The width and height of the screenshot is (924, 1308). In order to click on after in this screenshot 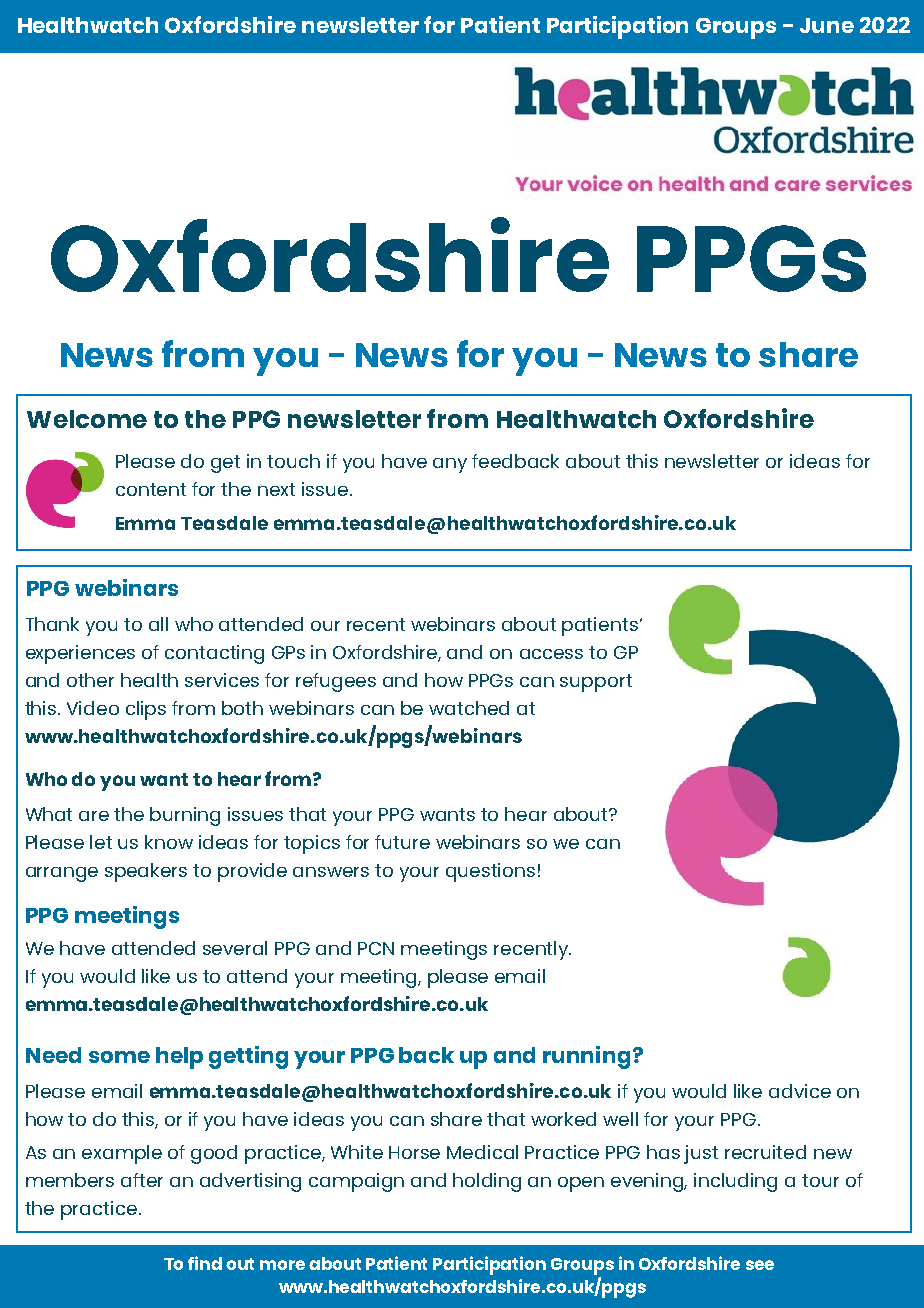, I will do `click(142, 1180)`.
